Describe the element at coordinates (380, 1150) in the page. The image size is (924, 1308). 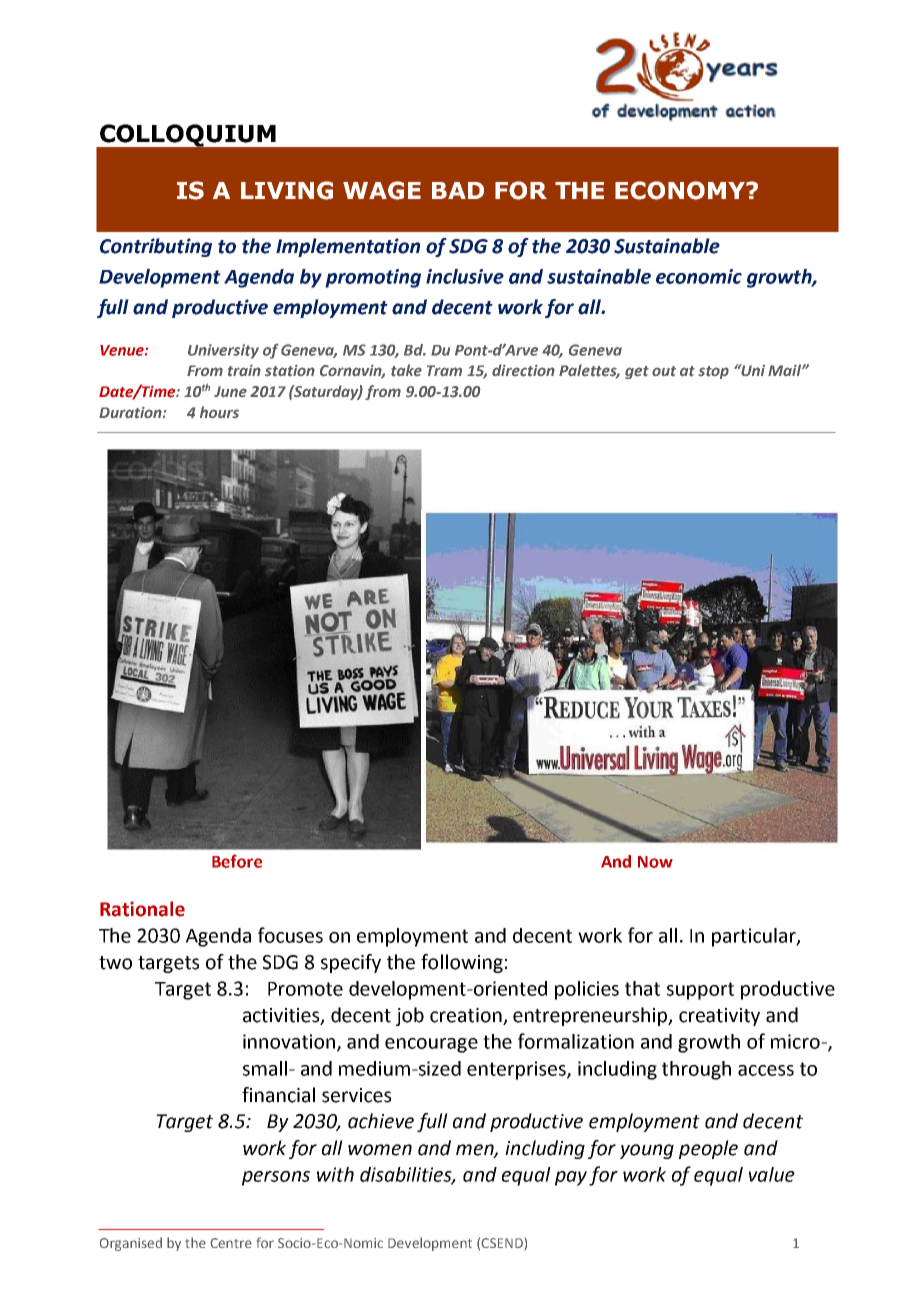
I see `women` at that location.
